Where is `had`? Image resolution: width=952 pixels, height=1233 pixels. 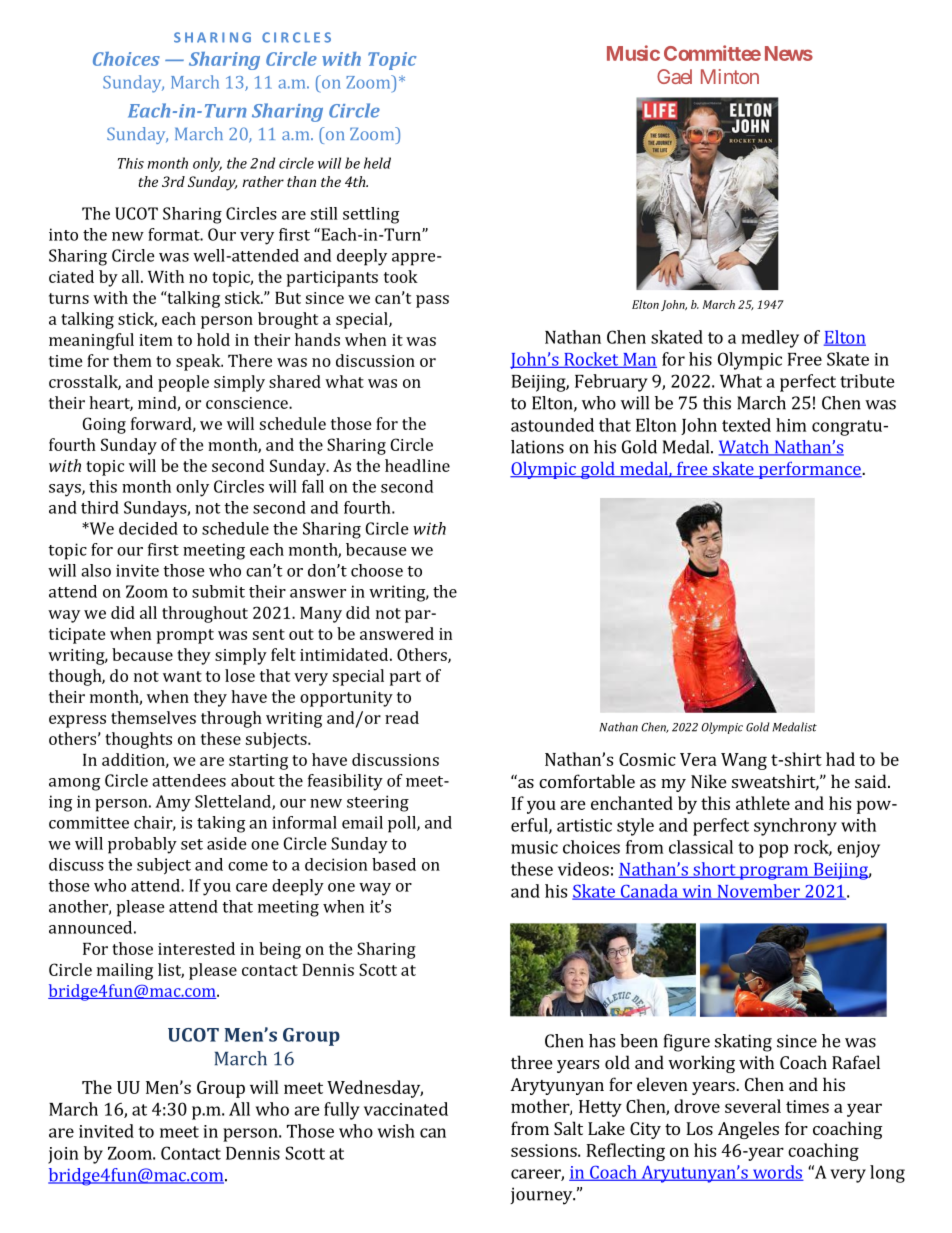 had is located at coordinates (840, 759).
